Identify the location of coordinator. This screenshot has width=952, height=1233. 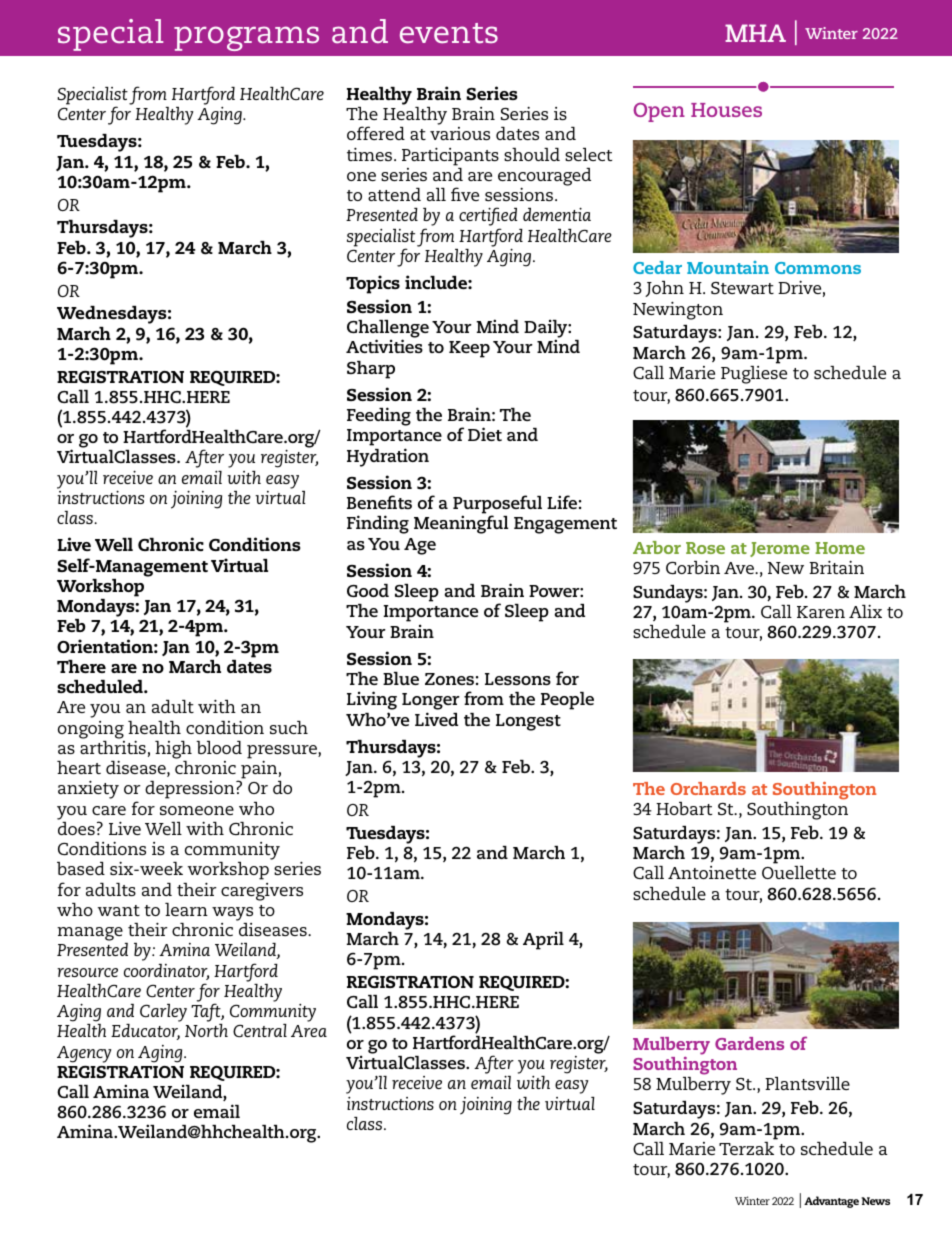
(166, 972).
